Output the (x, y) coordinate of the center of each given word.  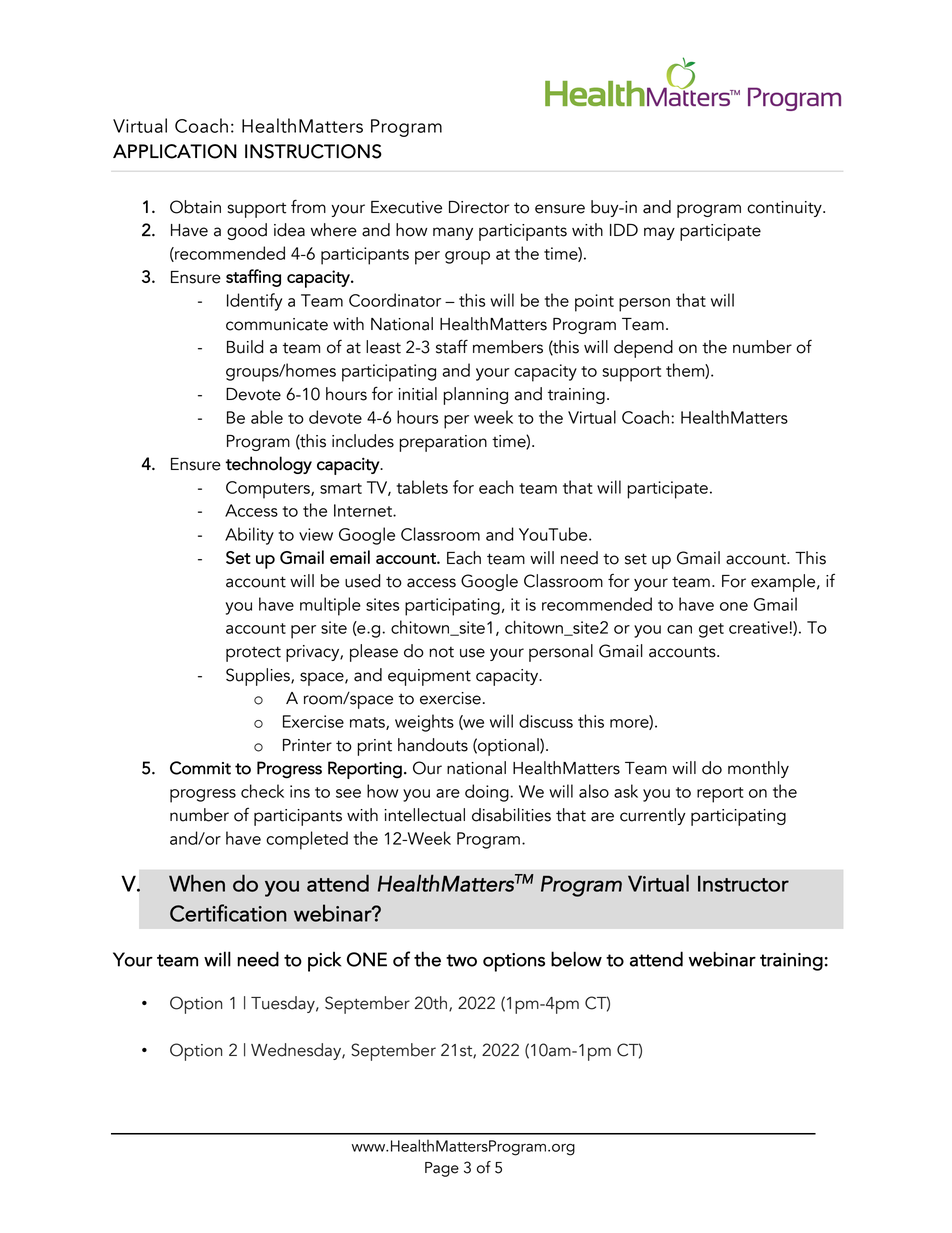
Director (479, 207)
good (247, 231)
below (576, 959)
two (461, 960)
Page (442, 1169)
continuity (785, 209)
